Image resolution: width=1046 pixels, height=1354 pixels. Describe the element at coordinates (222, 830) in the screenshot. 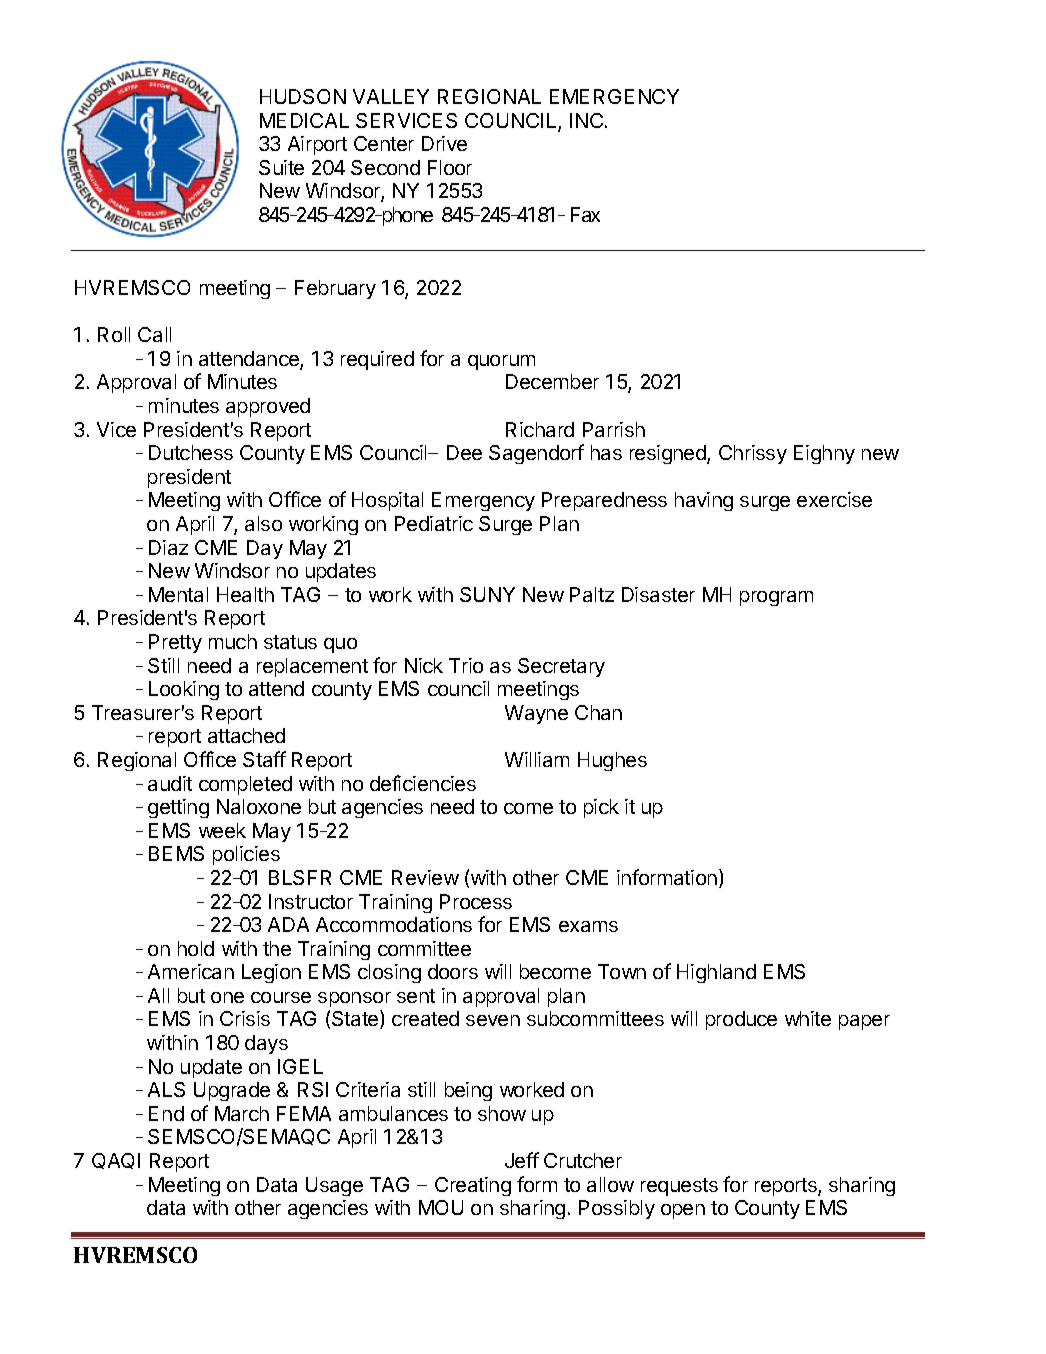

I see `week` at that location.
